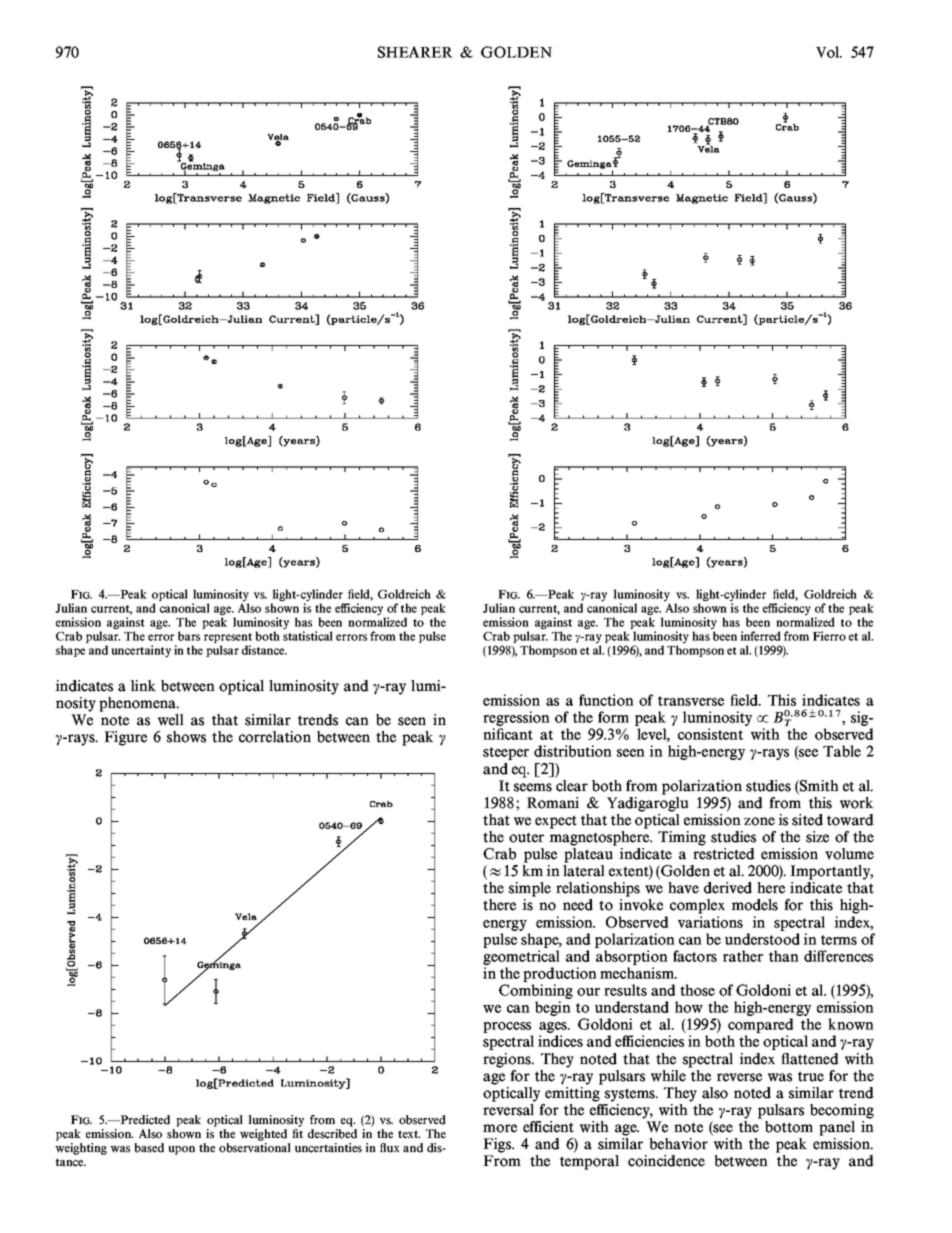 This screenshot has width=952, height=1233. What do you see at coordinates (181, 1150) in the screenshot?
I see `upon` at bounding box center [181, 1150].
